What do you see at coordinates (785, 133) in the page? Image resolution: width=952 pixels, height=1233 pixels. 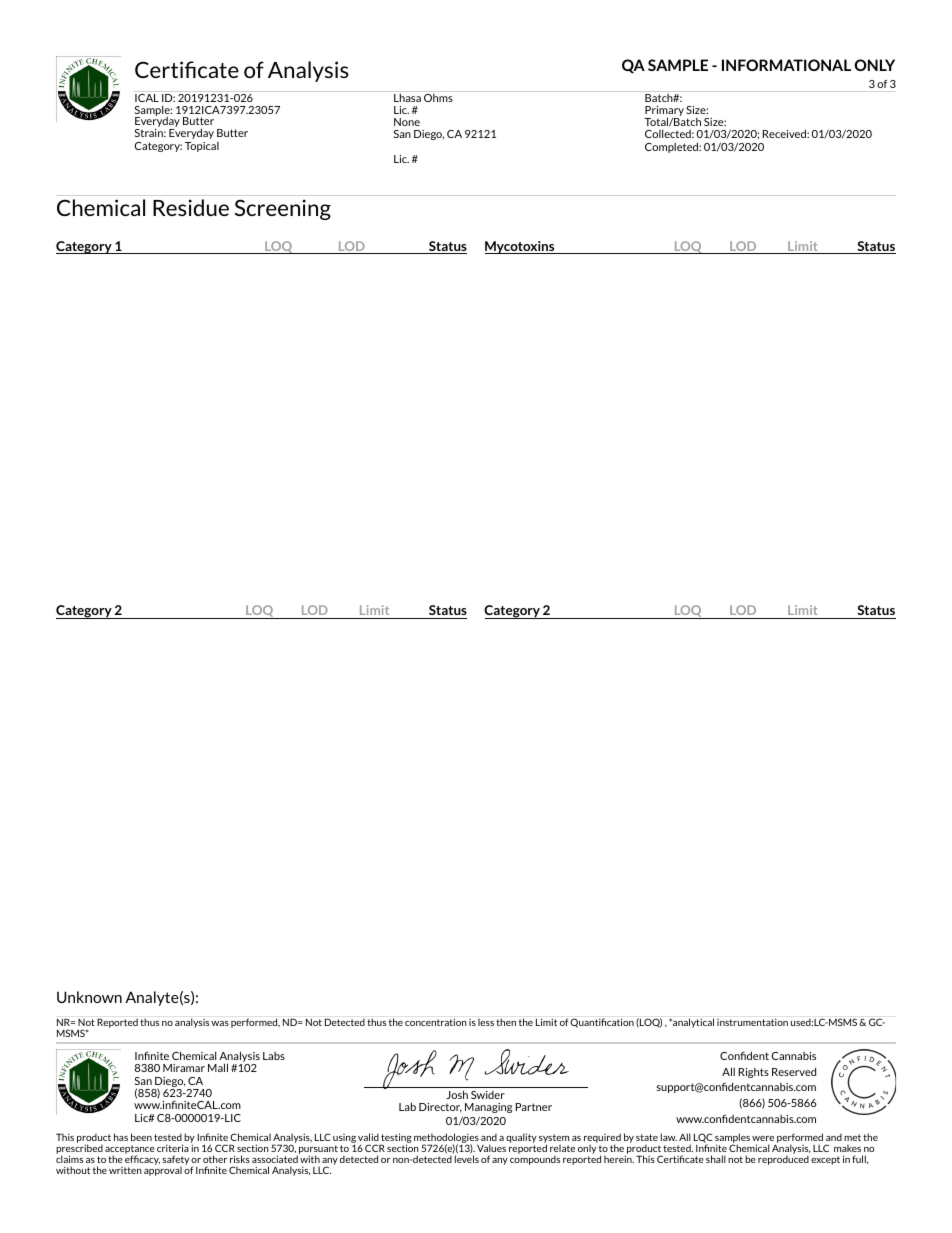 I see `Received` at bounding box center [785, 133].
